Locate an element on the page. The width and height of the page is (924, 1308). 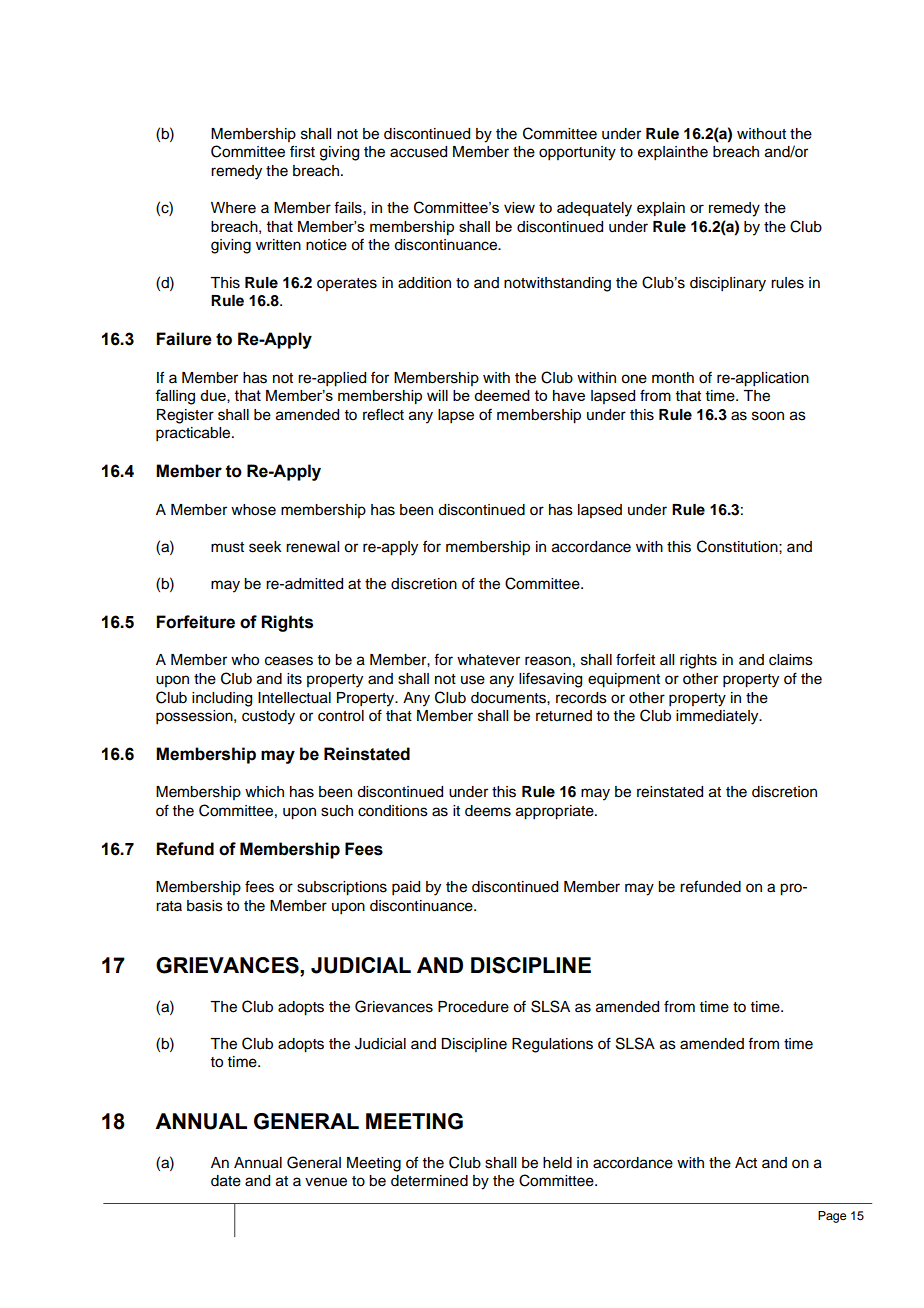
due is located at coordinates (214, 396).
